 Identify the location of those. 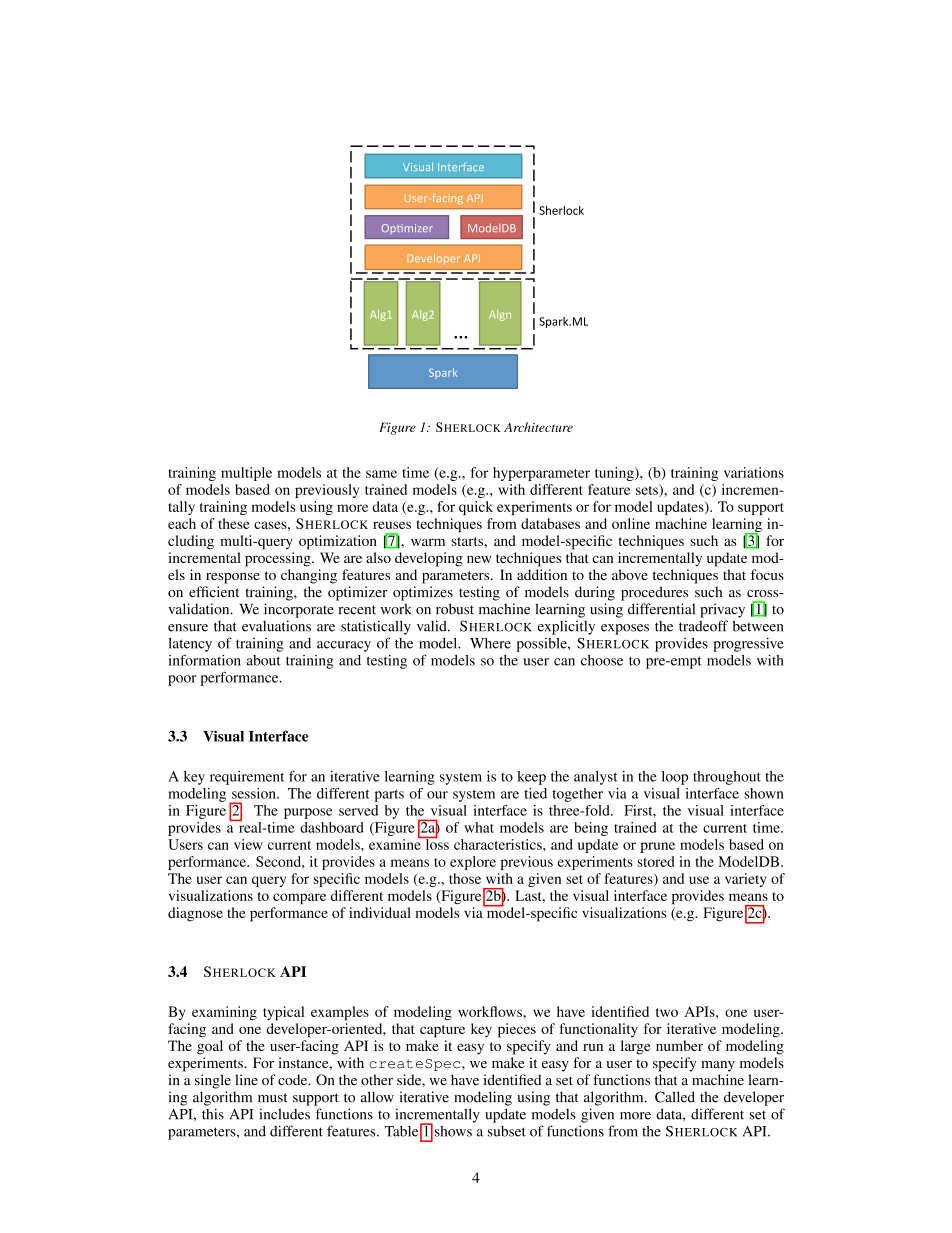
(465, 878).
